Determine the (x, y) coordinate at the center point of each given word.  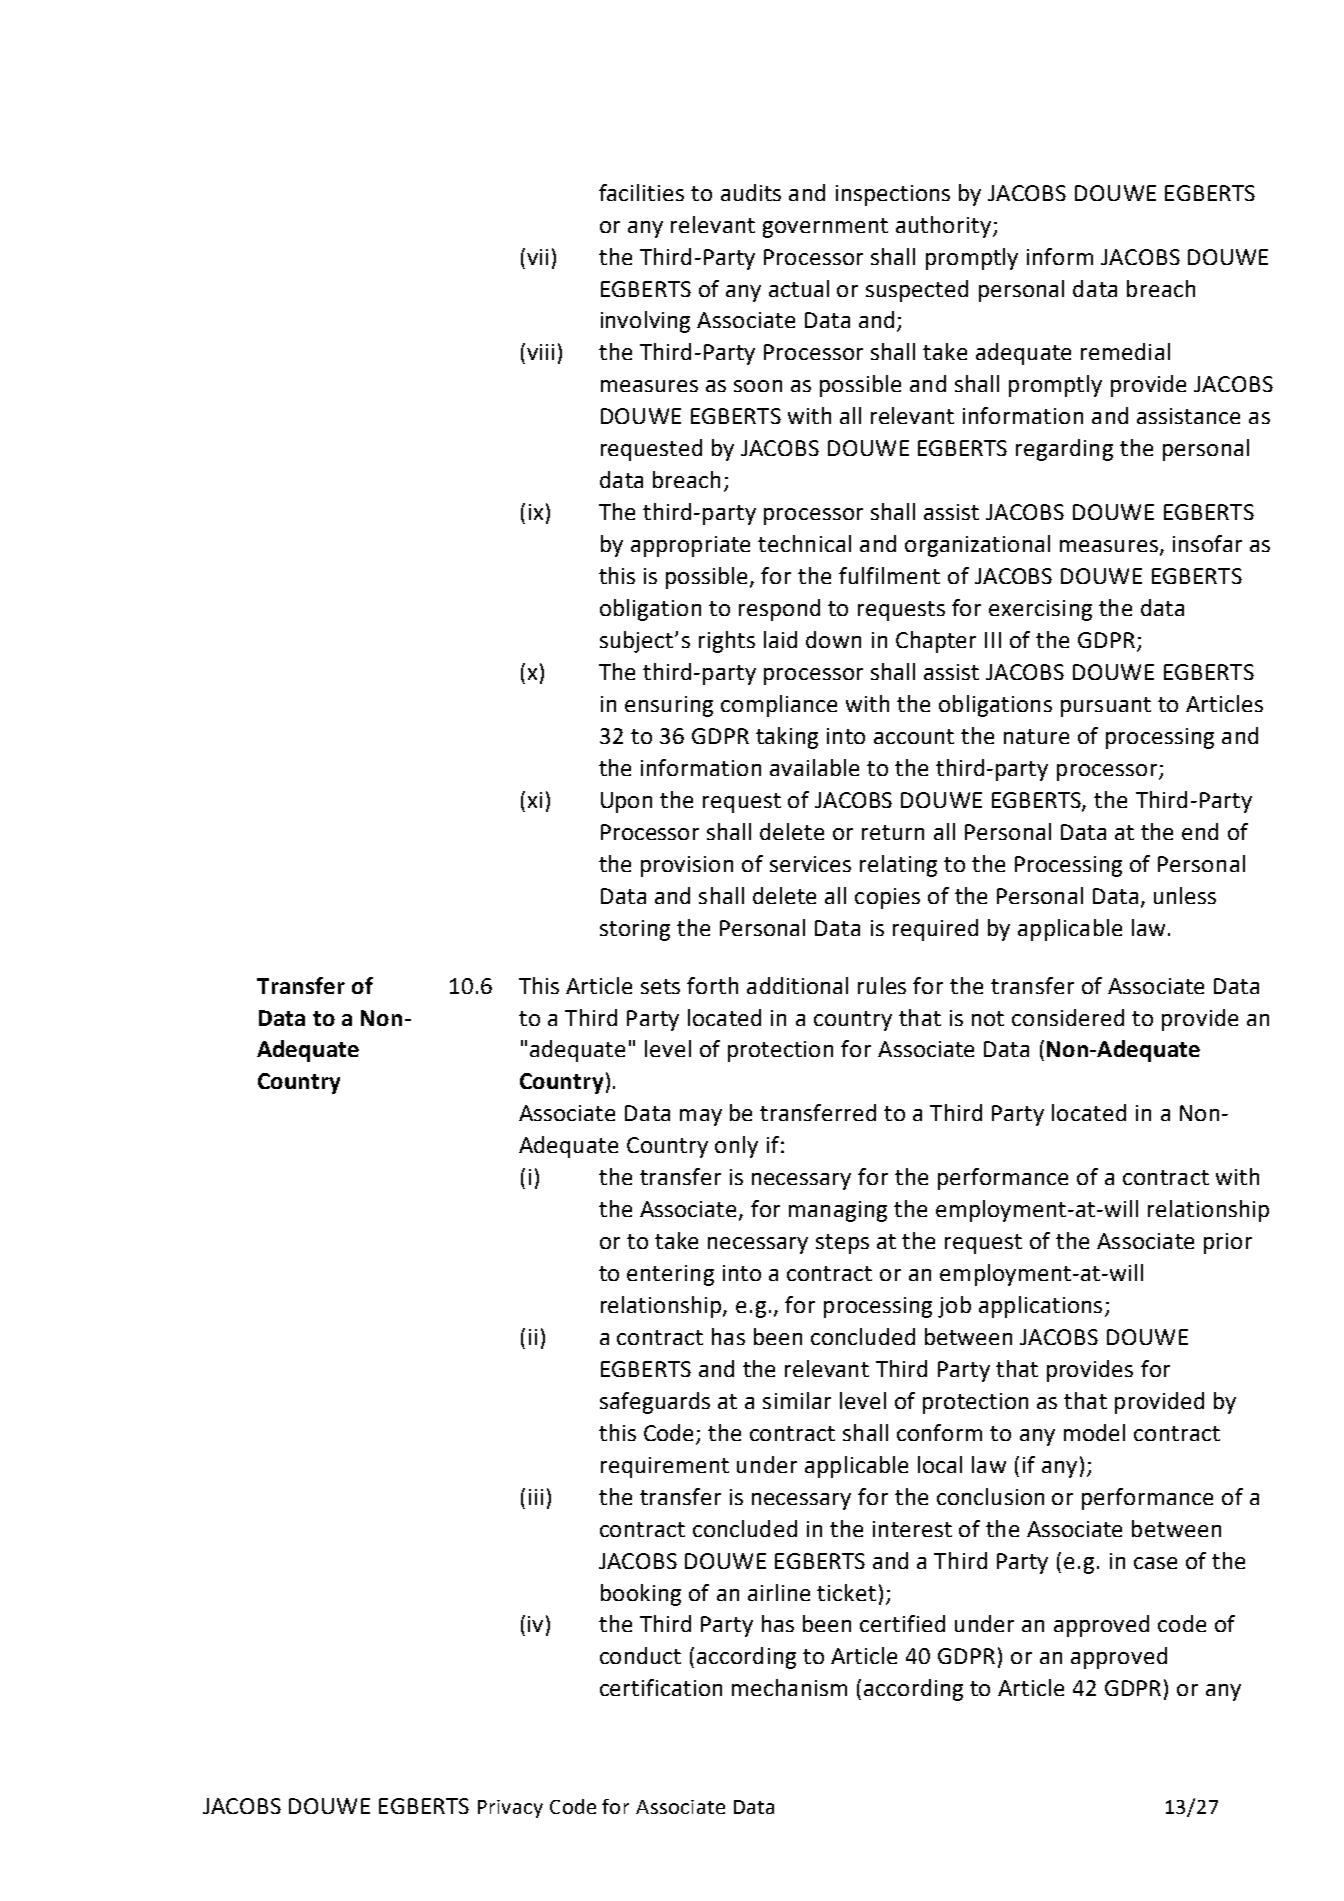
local (940, 1464)
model (1094, 1432)
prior (1228, 1243)
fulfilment (889, 575)
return (893, 832)
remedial (1125, 351)
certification (661, 1687)
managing (838, 1211)
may (701, 1117)
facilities (641, 192)
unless (1185, 895)
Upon (626, 802)
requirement (665, 1467)
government (825, 228)
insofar (1207, 543)
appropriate (690, 546)
